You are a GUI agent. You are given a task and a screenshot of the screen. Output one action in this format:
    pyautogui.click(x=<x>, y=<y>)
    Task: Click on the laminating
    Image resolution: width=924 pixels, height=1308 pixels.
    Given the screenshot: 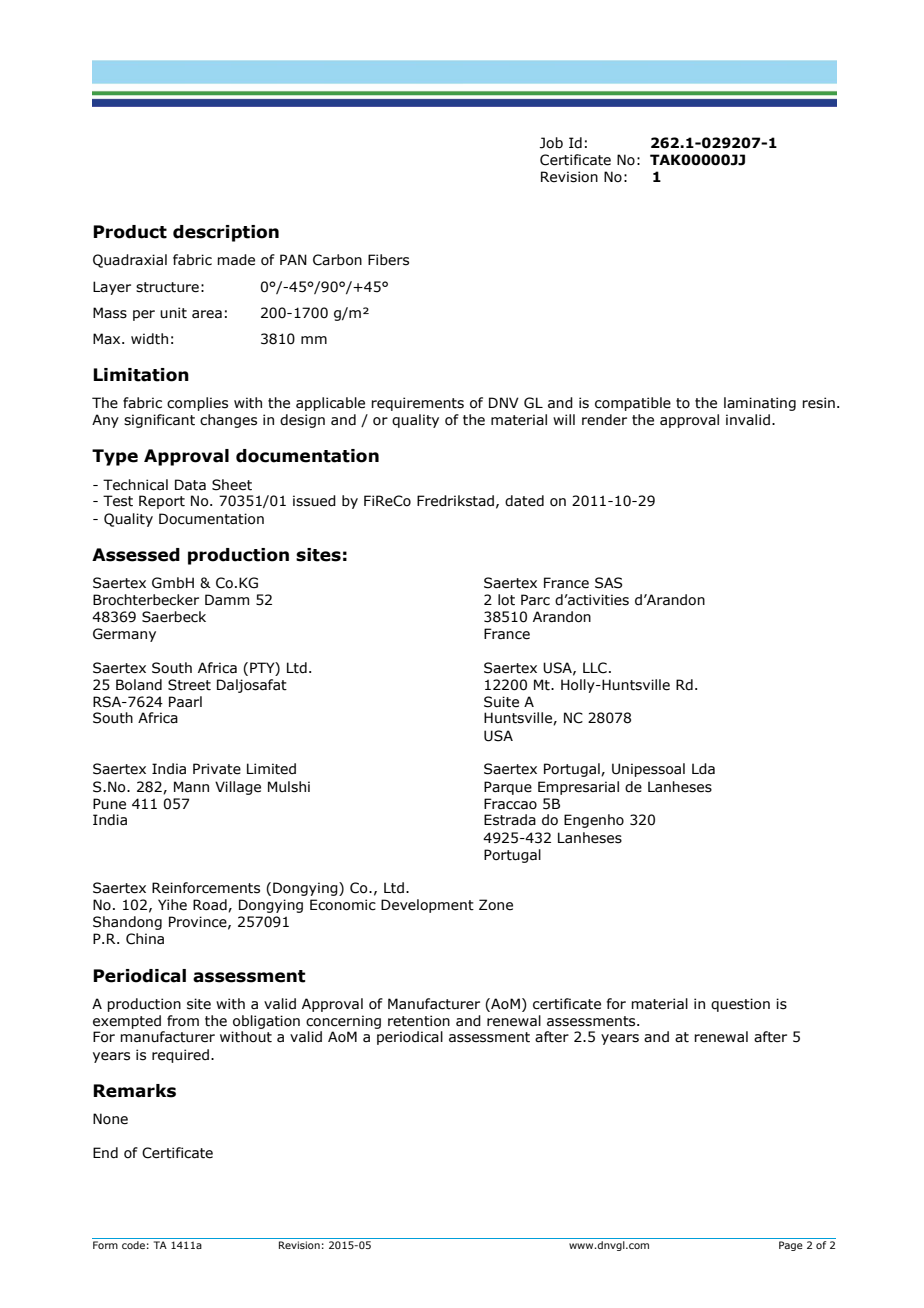 What is the action you would take?
    pyautogui.click(x=760, y=404)
